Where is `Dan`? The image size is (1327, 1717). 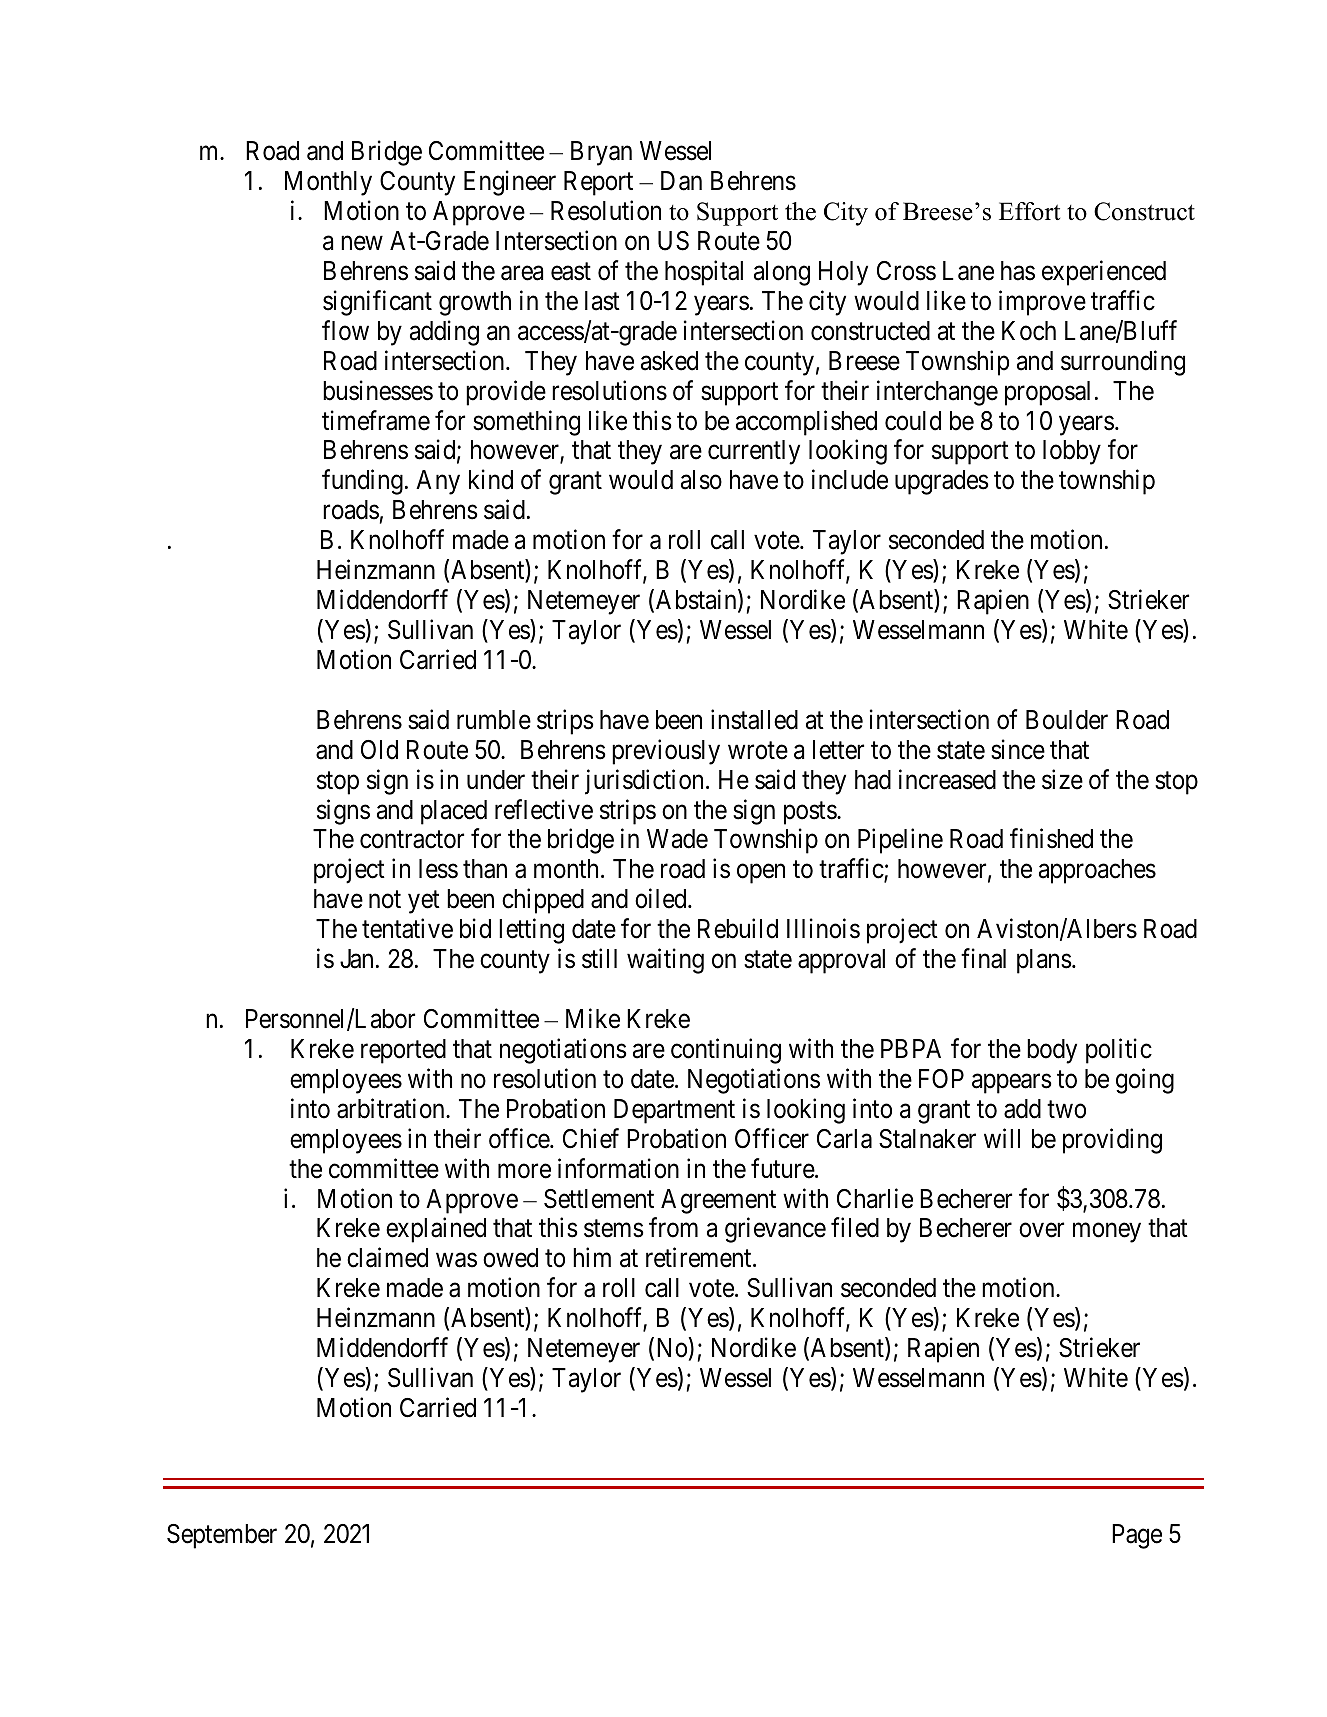
Dan is located at coordinates (681, 181).
